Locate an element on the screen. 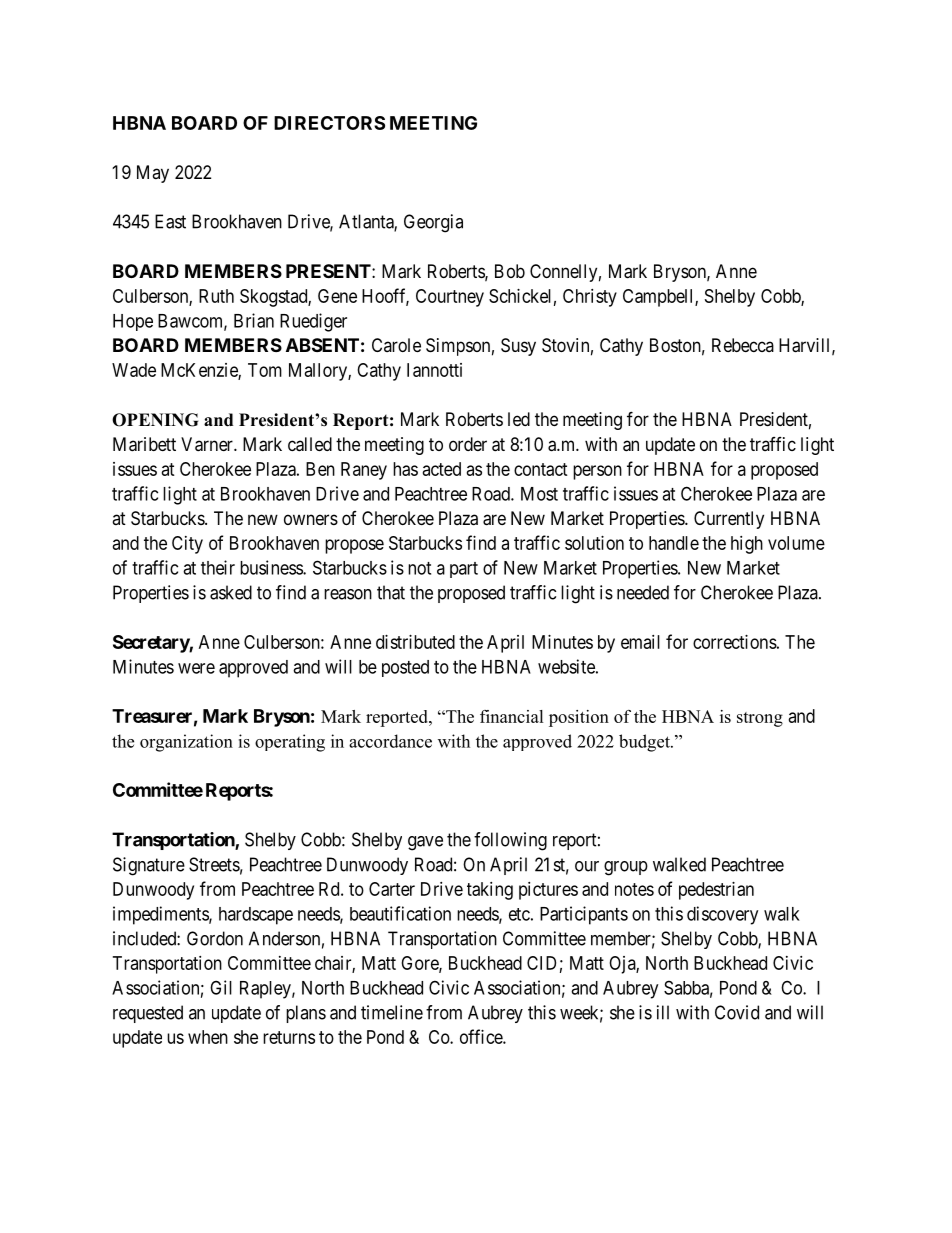 Image resolution: width=952 pixels, height=1233 pixels. pedestrian is located at coordinates (716, 891).
